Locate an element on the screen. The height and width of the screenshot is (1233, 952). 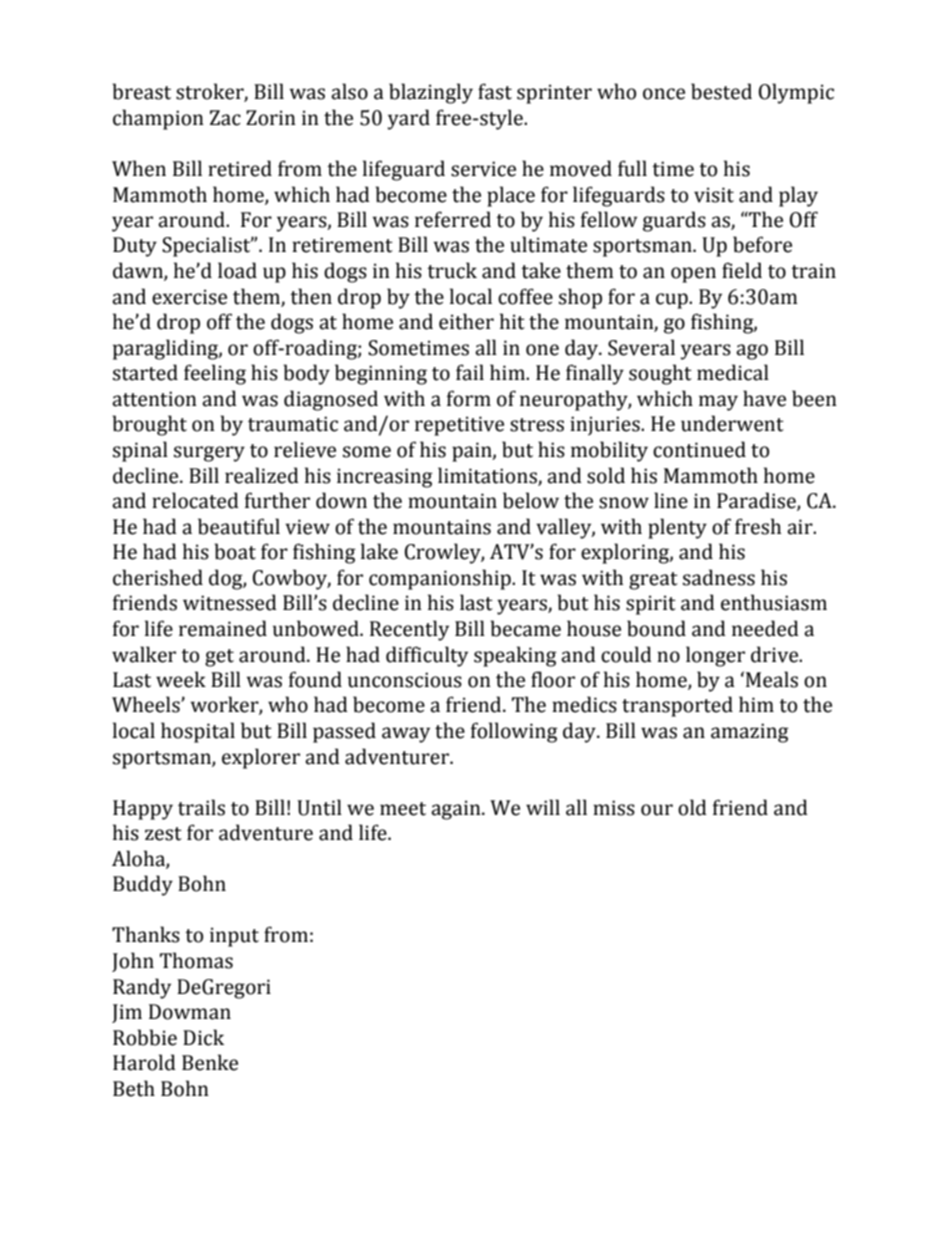
ago is located at coordinates (752, 352).
